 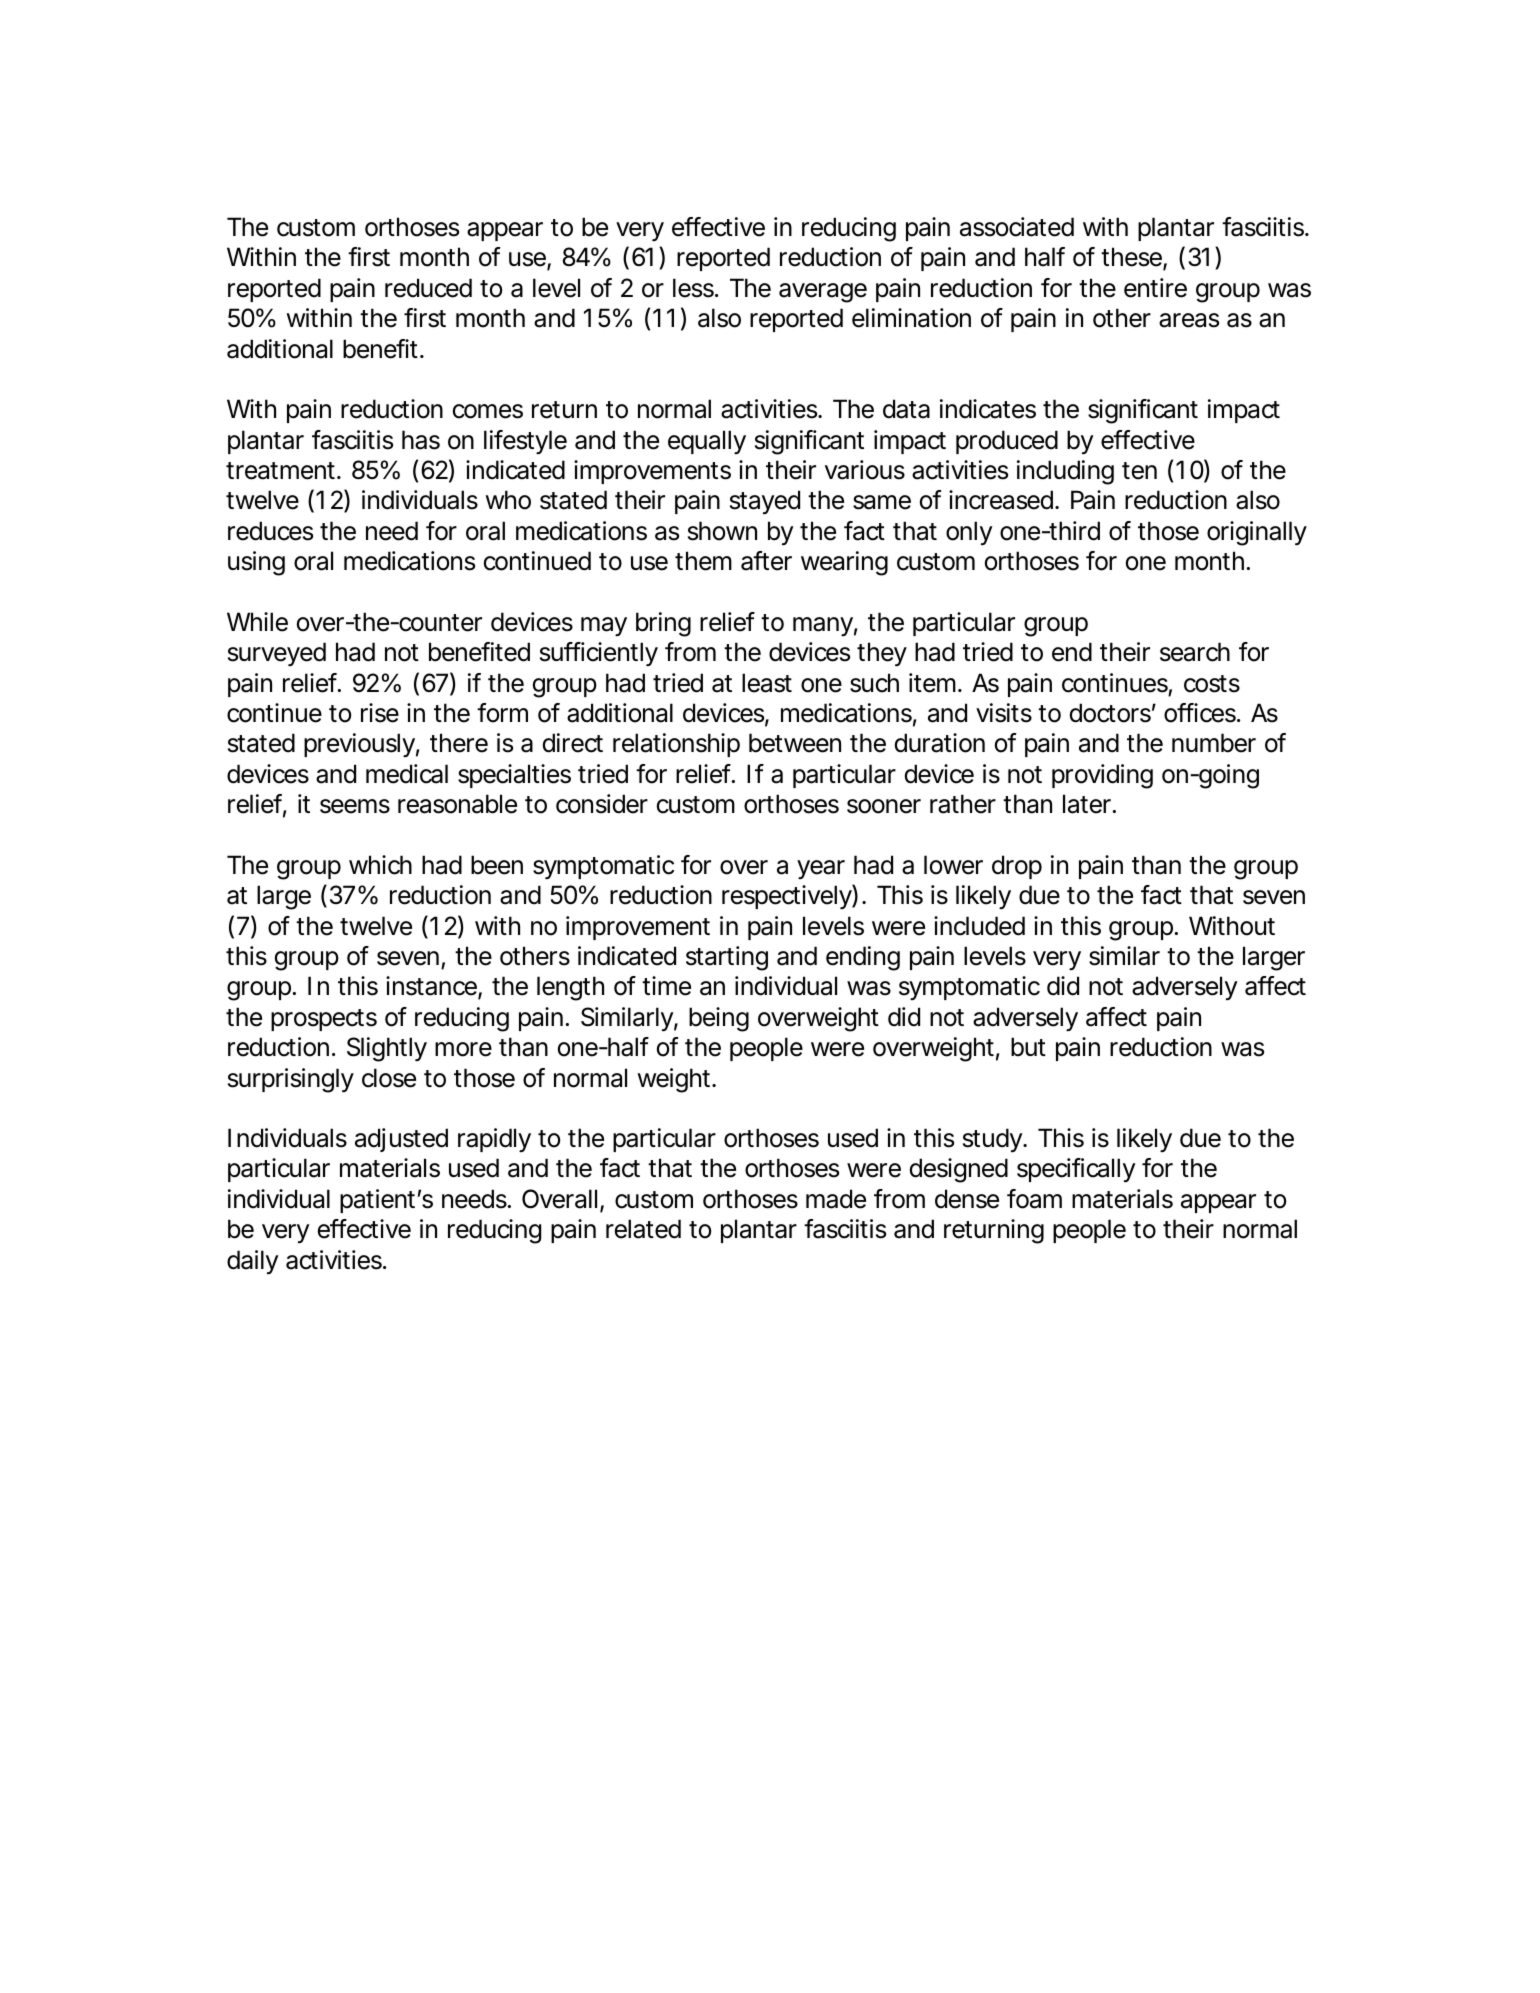 I want to click on rise, so click(x=380, y=713).
